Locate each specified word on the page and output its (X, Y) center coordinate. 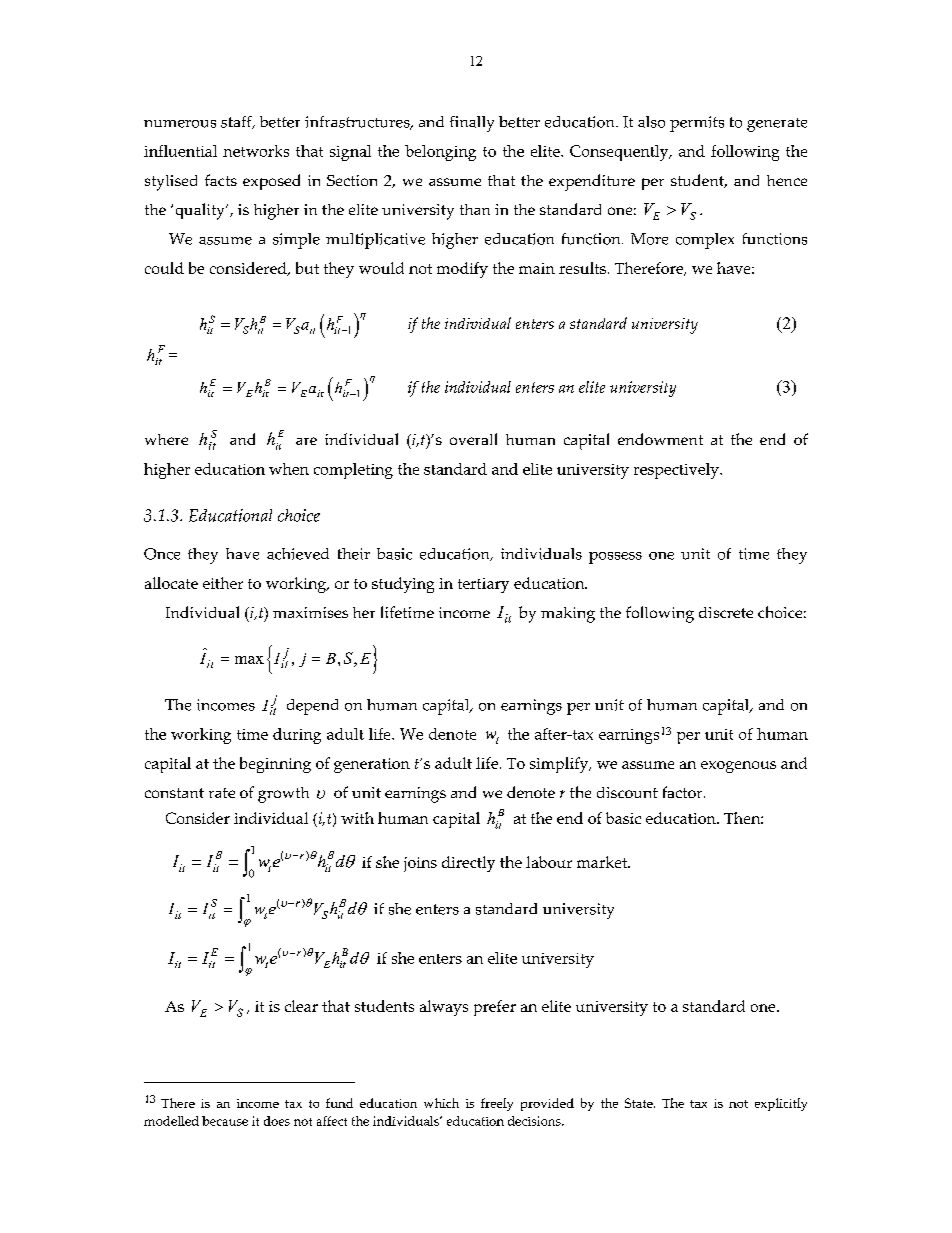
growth (283, 795)
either (223, 583)
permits (697, 124)
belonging (440, 153)
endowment (660, 439)
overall (473, 439)
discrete (726, 612)
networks (256, 151)
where (166, 439)
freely (497, 1104)
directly (468, 864)
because (225, 1121)
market (603, 862)
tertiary (483, 585)
